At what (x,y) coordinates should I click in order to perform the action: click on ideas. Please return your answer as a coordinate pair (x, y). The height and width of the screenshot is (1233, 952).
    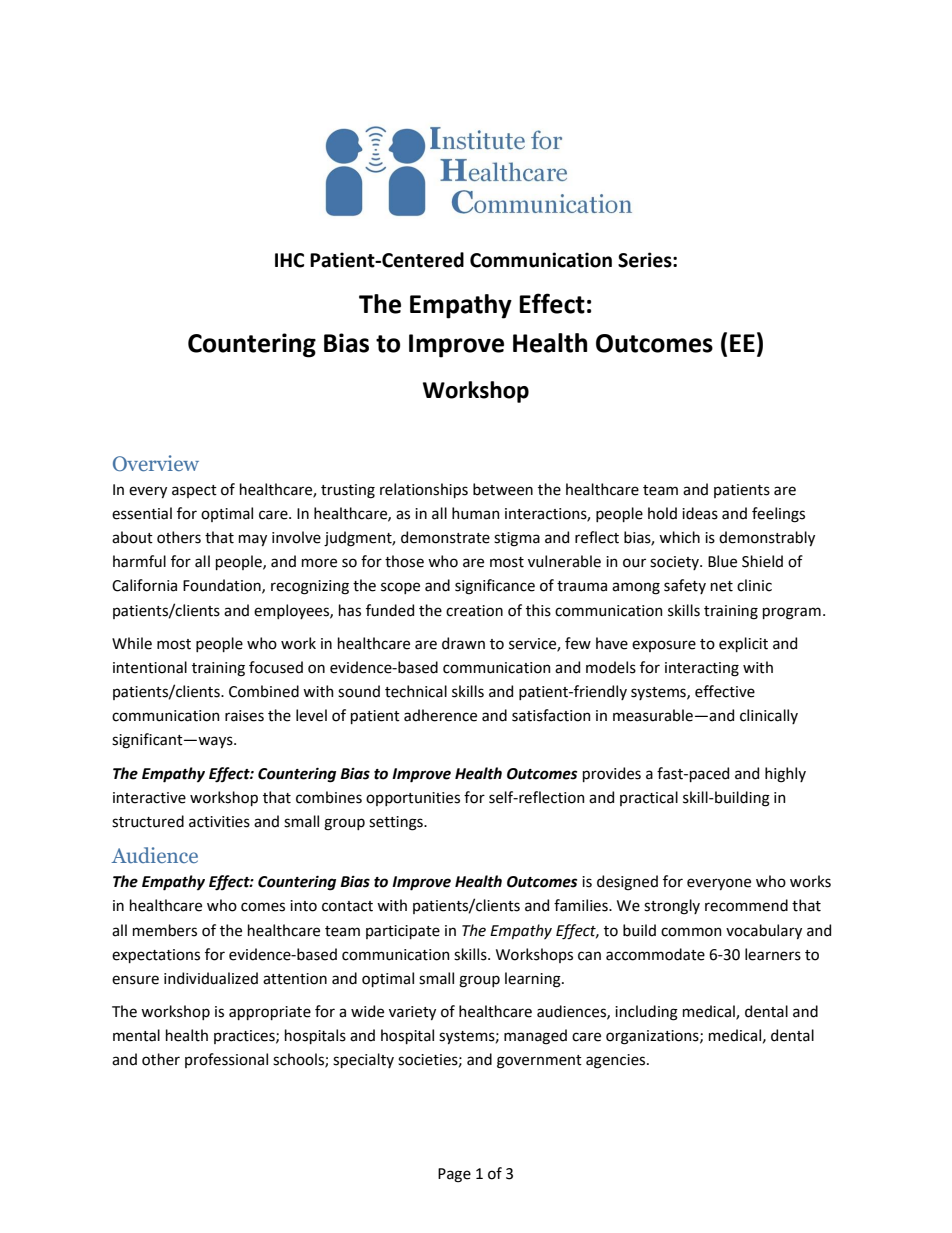
    Looking at the image, I should click on (700, 513).
